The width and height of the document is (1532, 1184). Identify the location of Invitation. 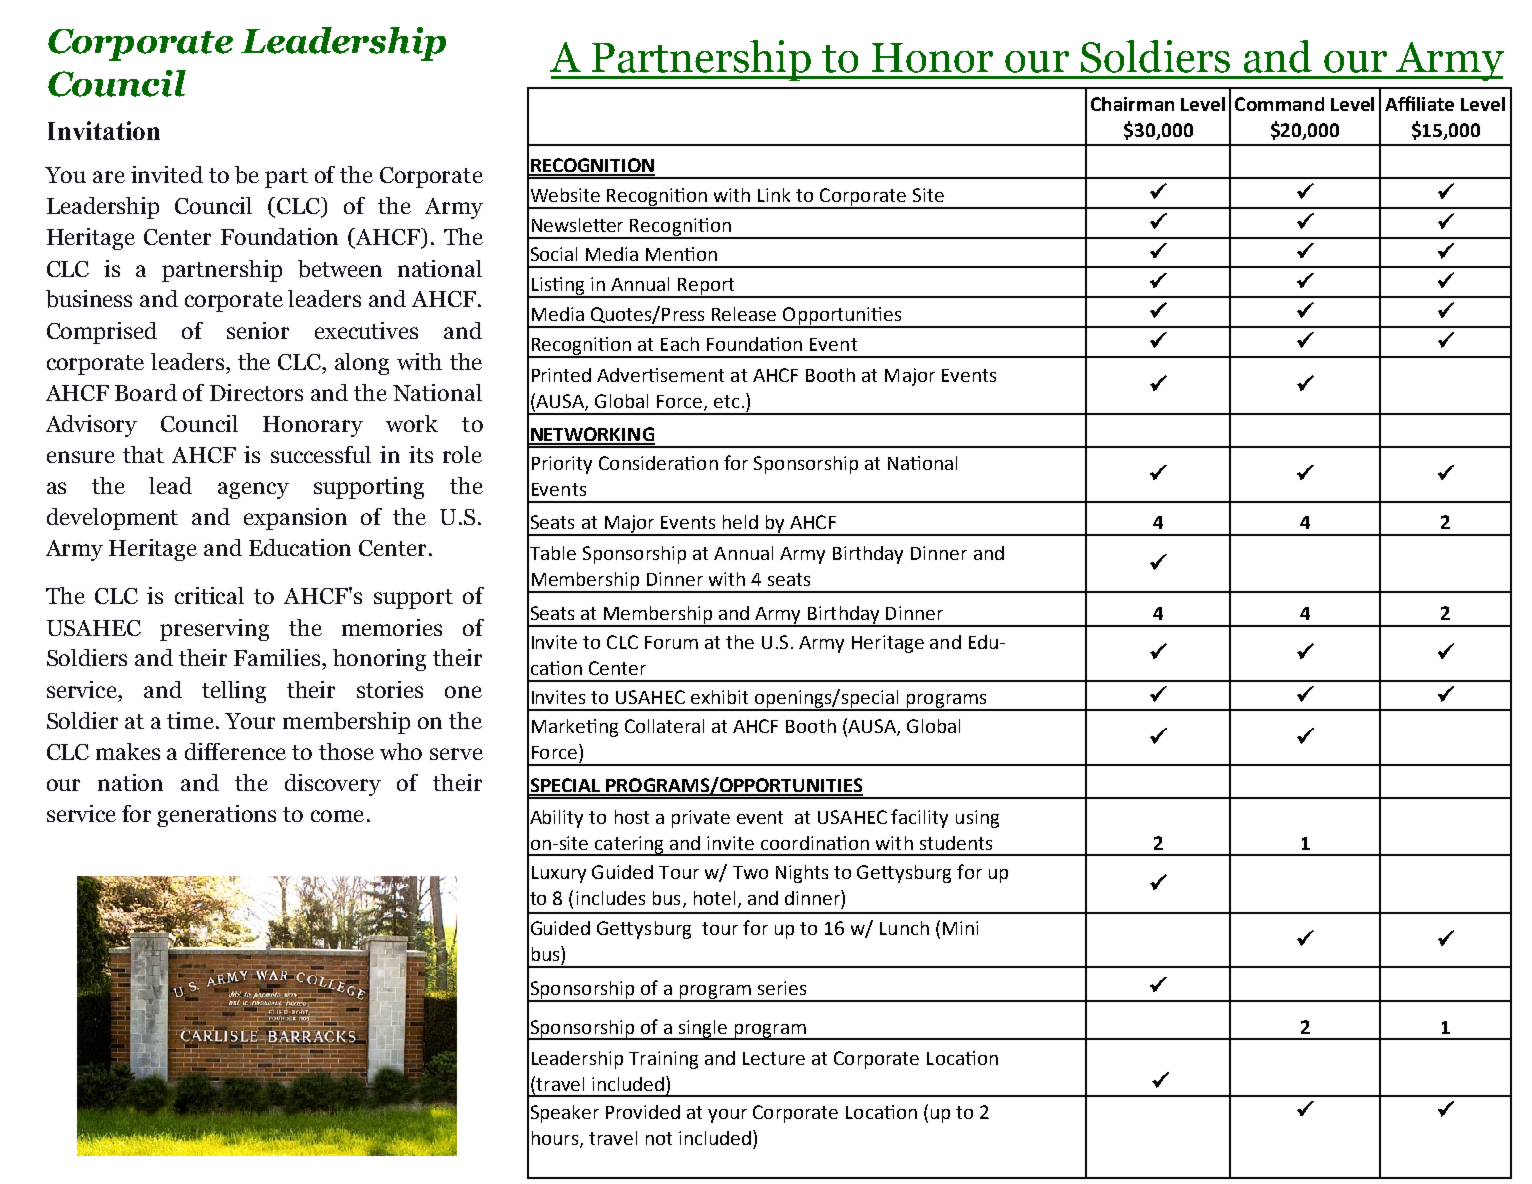
(104, 130).
